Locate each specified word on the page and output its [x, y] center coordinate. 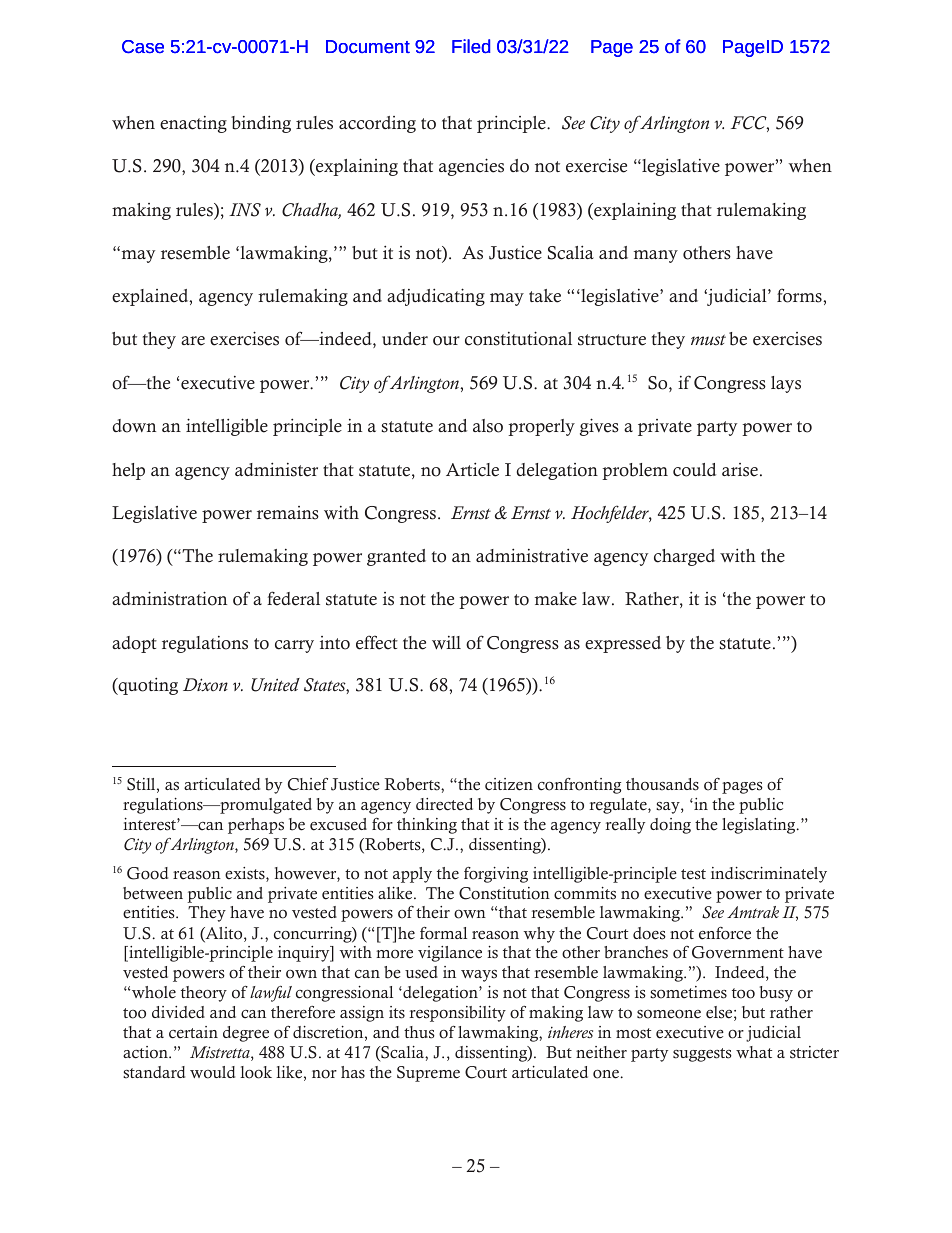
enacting [193, 124]
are [193, 341]
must [708, 340]
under [405, 339]
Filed [471, 46]
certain [193, 1032]
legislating [760, 826]
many [656, 256]
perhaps [256, 826]
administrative [532, 555]
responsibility [458, 1014]
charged [684, 557]
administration [169, 598]
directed [444, 804]
